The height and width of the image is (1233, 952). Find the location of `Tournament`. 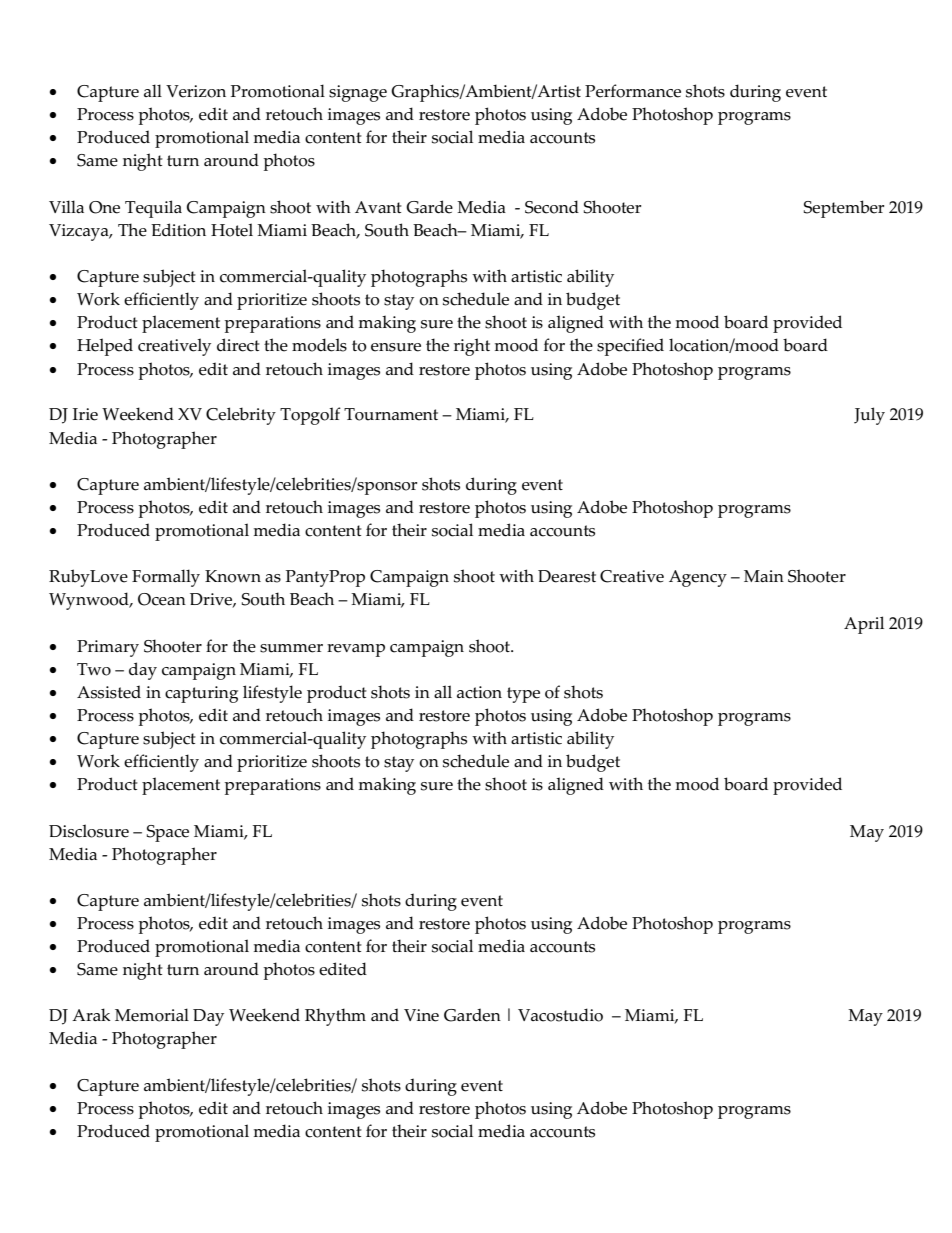

Tournament is located at coordinates (391, 414).
